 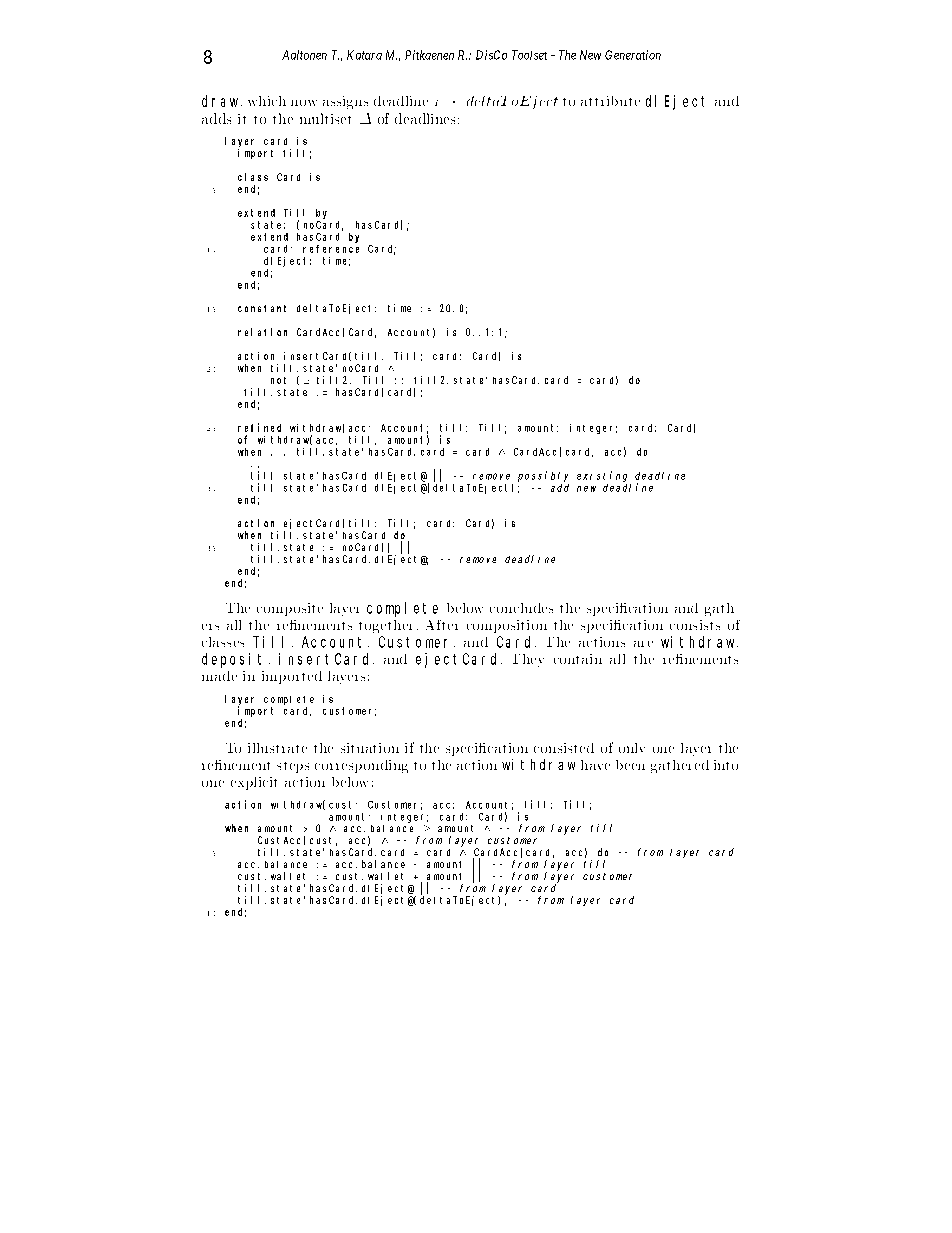 I want to click on concludes, so click(x=521, y=608).
